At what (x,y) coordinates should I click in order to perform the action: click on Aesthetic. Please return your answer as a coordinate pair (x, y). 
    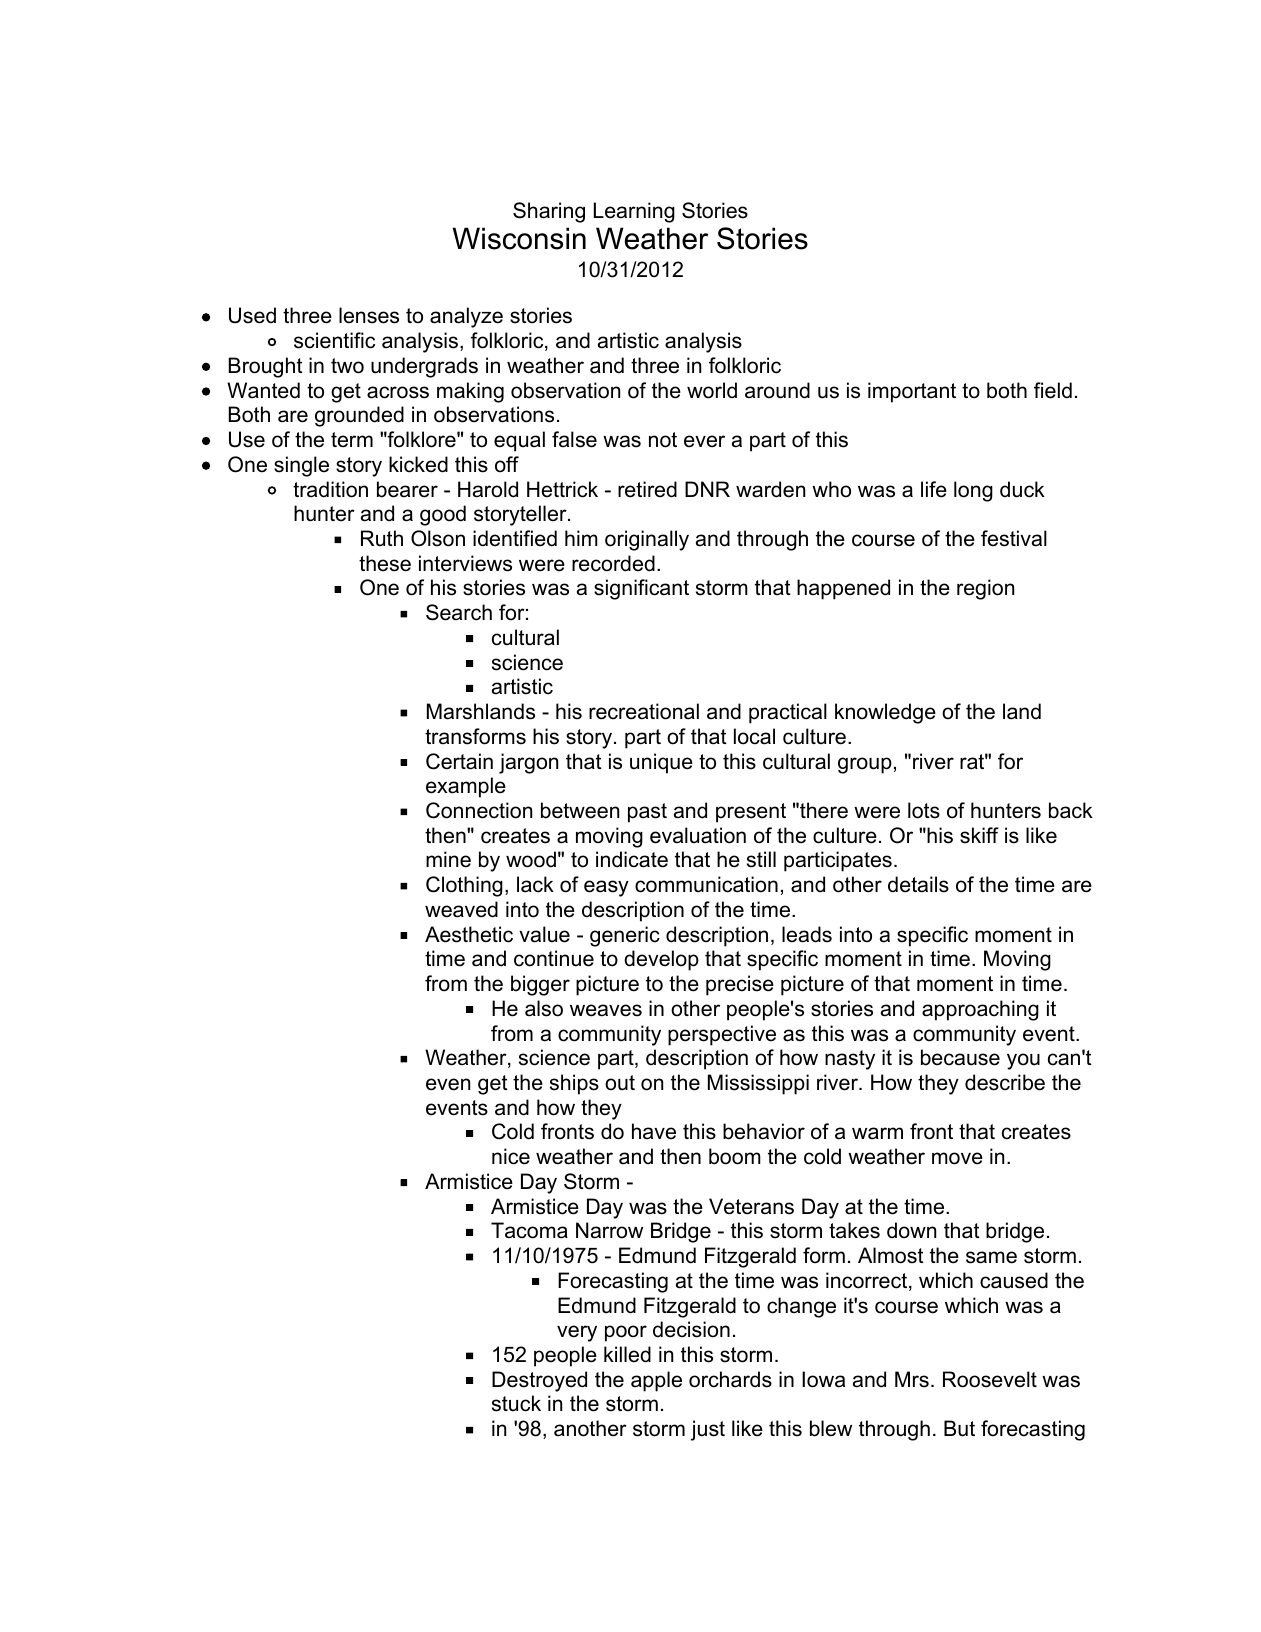
    Looking at the image, I should click on (469, 934).
